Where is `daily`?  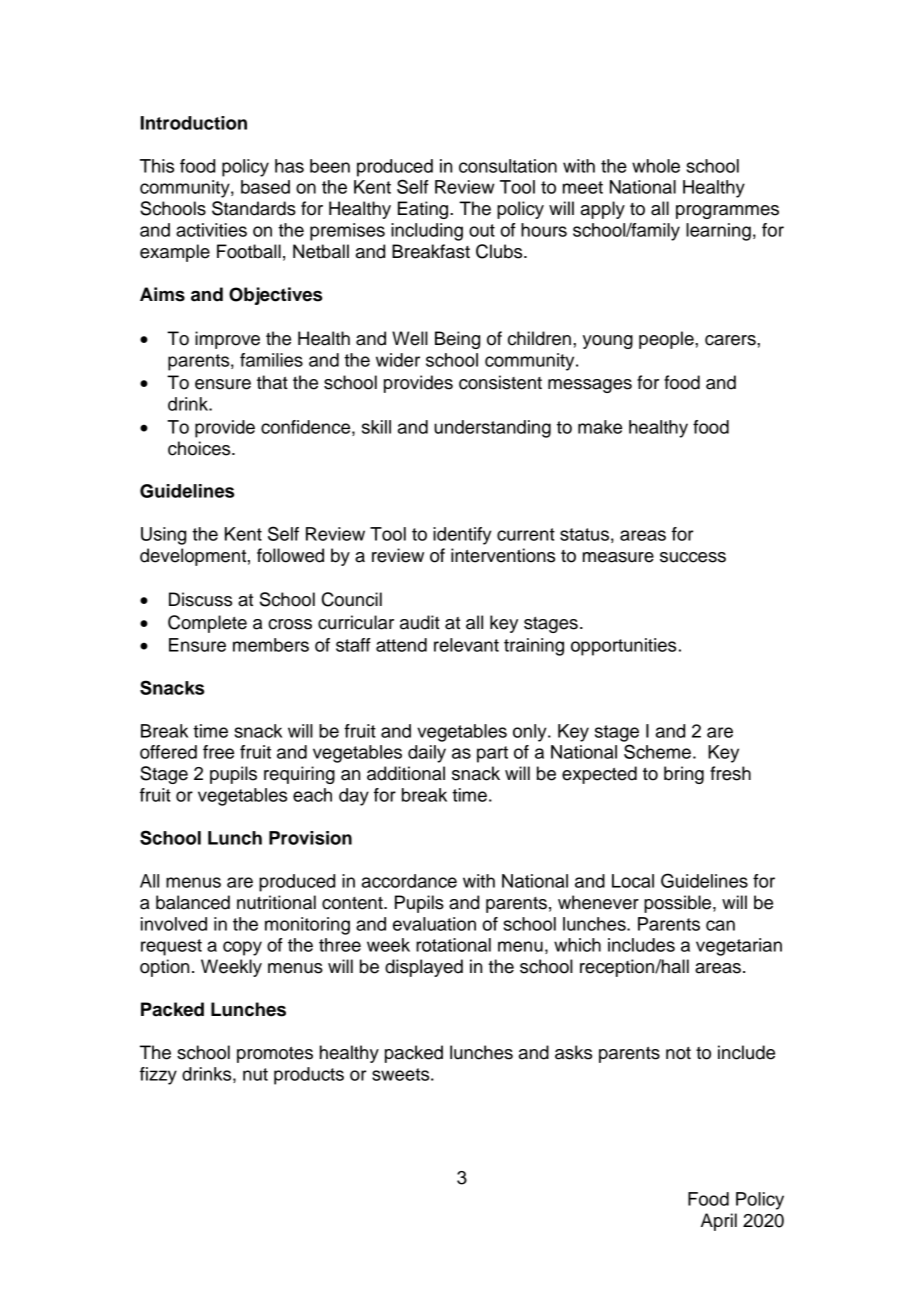 daily is located at coordinates (427, 754).
